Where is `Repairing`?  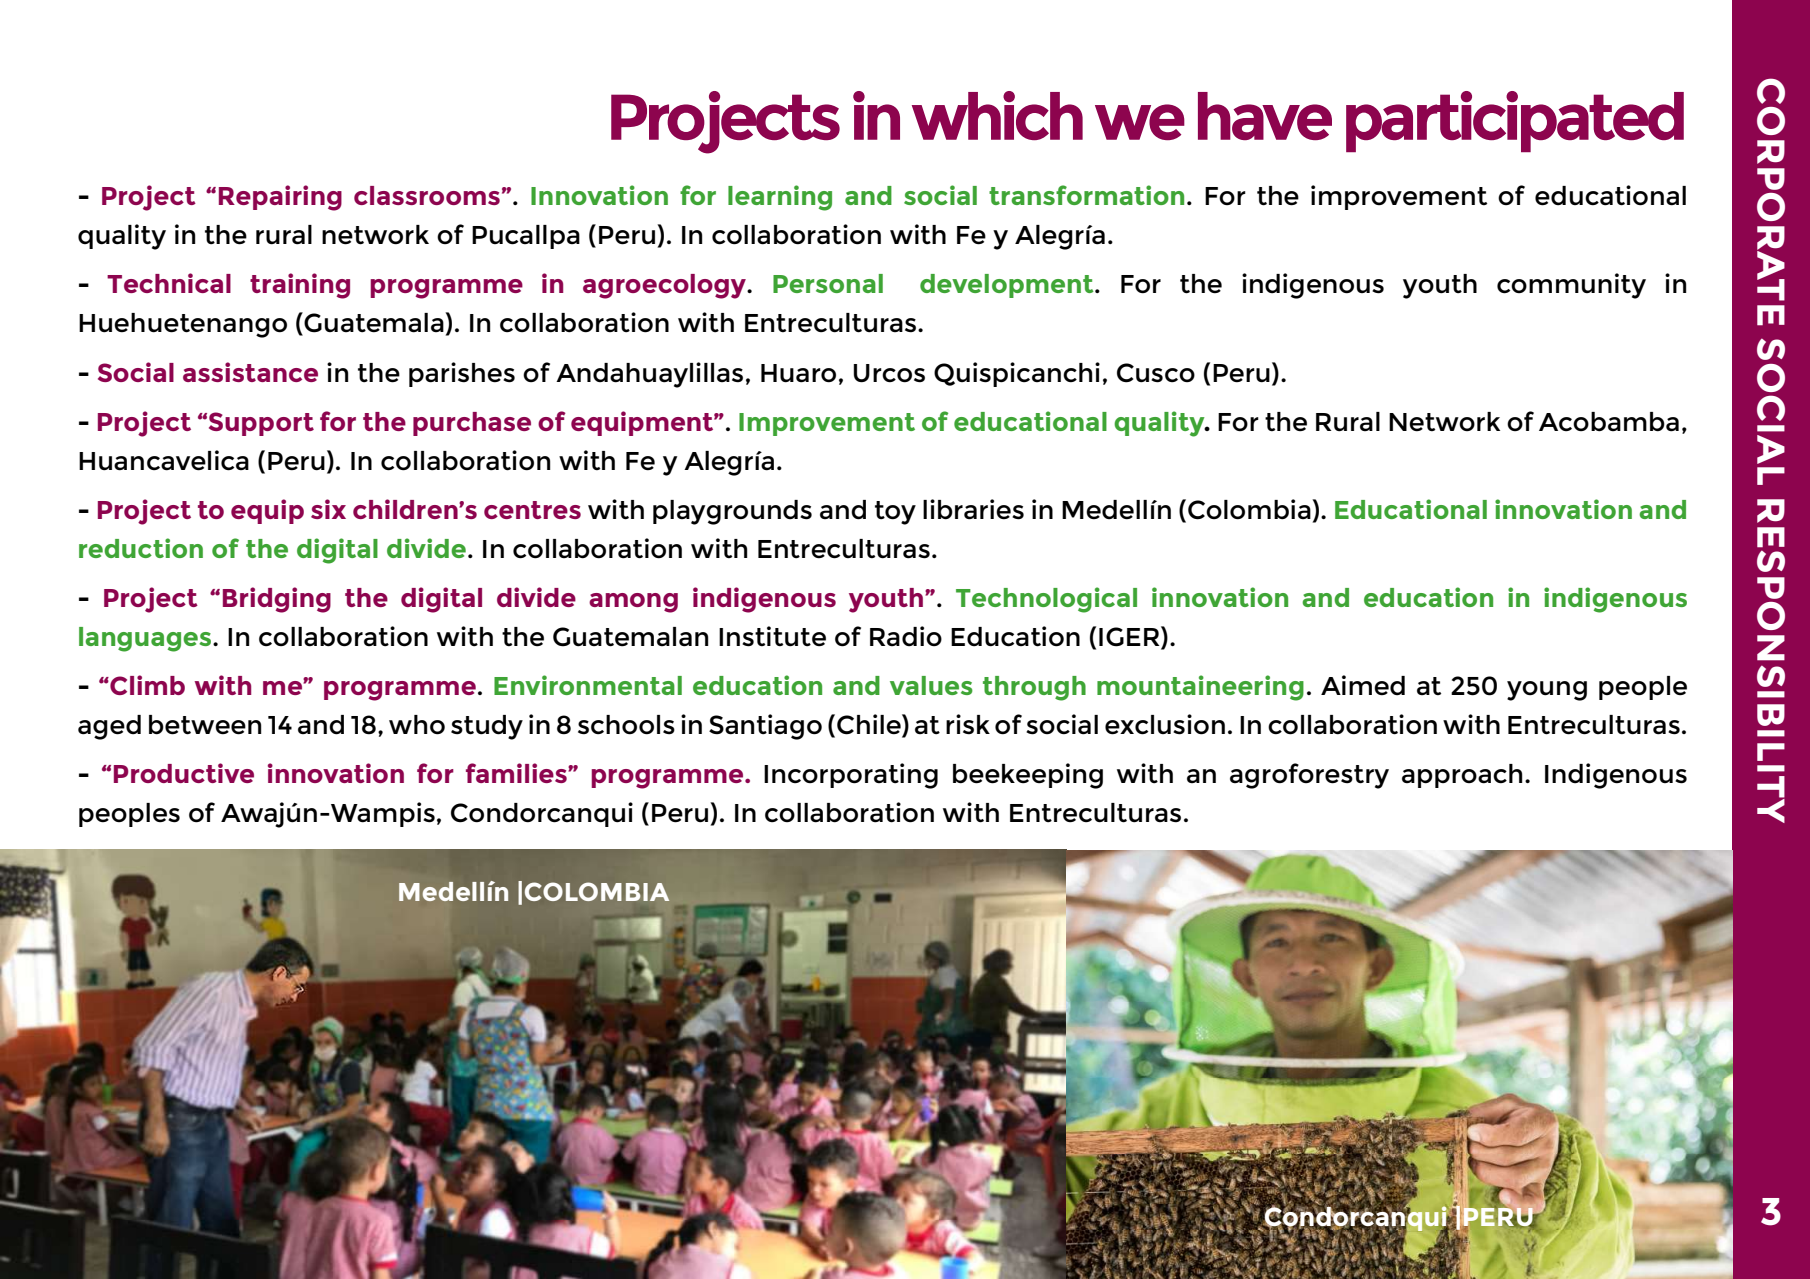
Repairing is located at coordinates (280, 198).
